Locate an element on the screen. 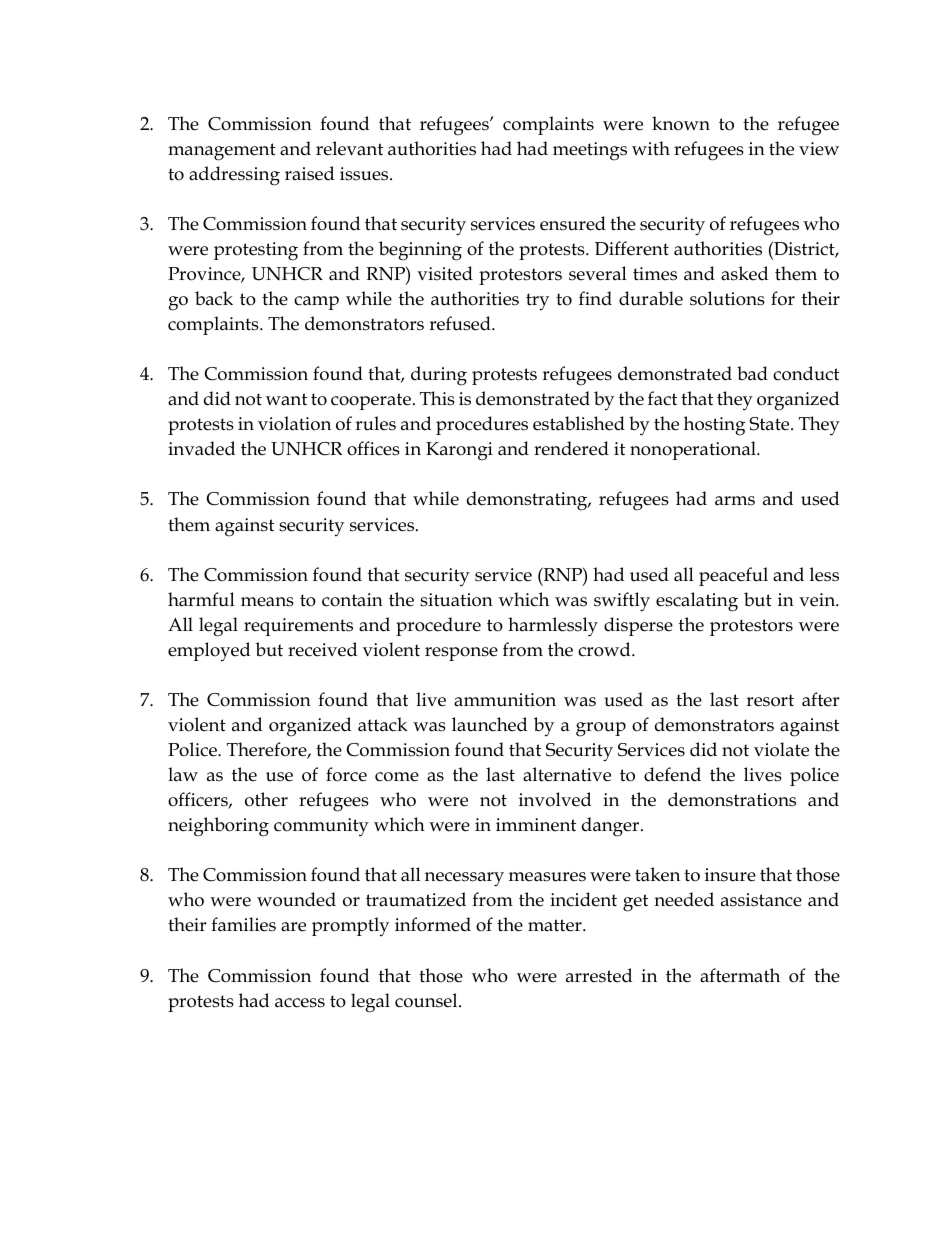  peaceful is located at coordinates (733, 576).
